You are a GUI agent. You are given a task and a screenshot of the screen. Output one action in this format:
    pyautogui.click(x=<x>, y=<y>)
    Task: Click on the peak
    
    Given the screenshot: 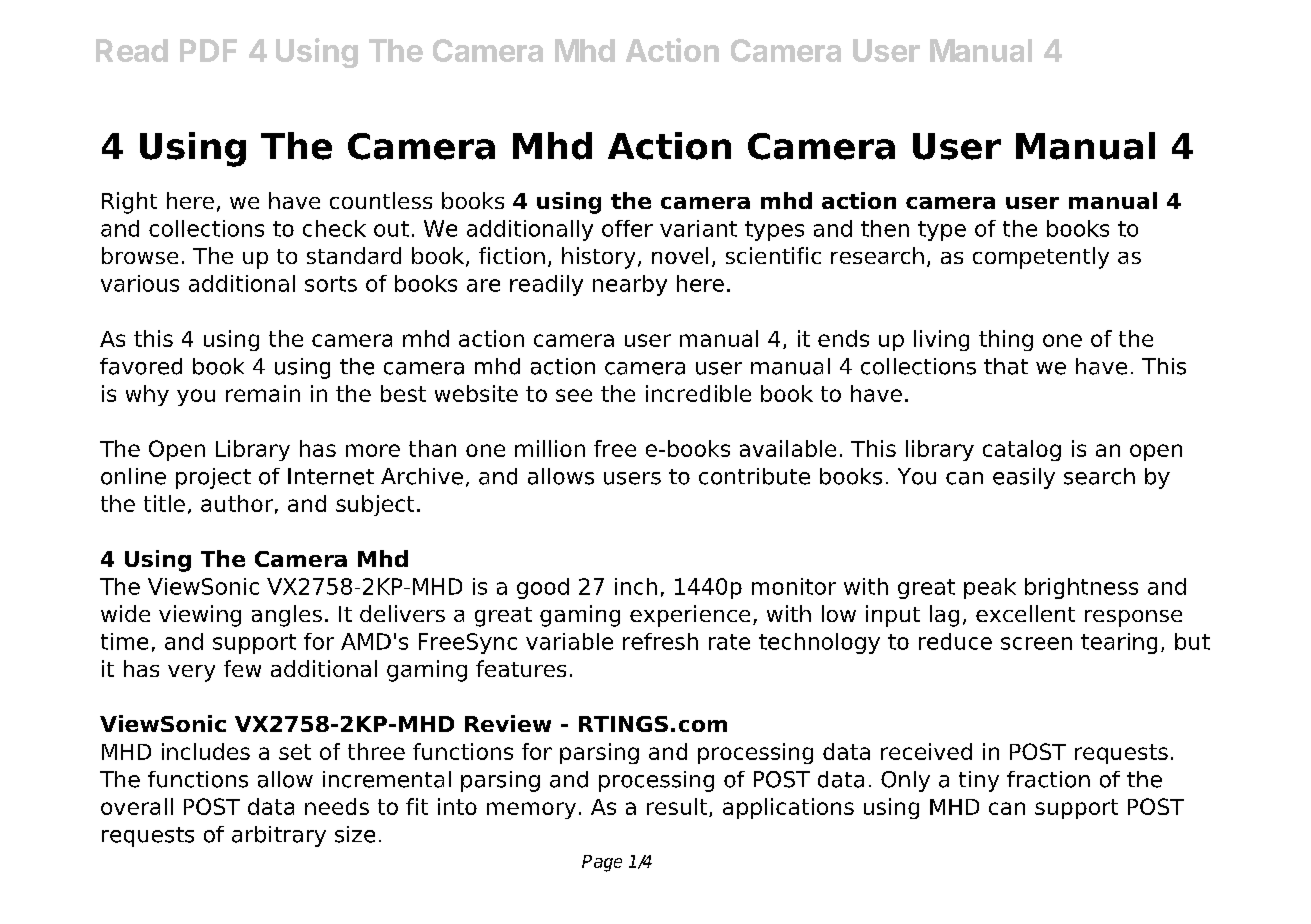 What is the action you would take?
    pyautogui.click(x=990, y=588)
